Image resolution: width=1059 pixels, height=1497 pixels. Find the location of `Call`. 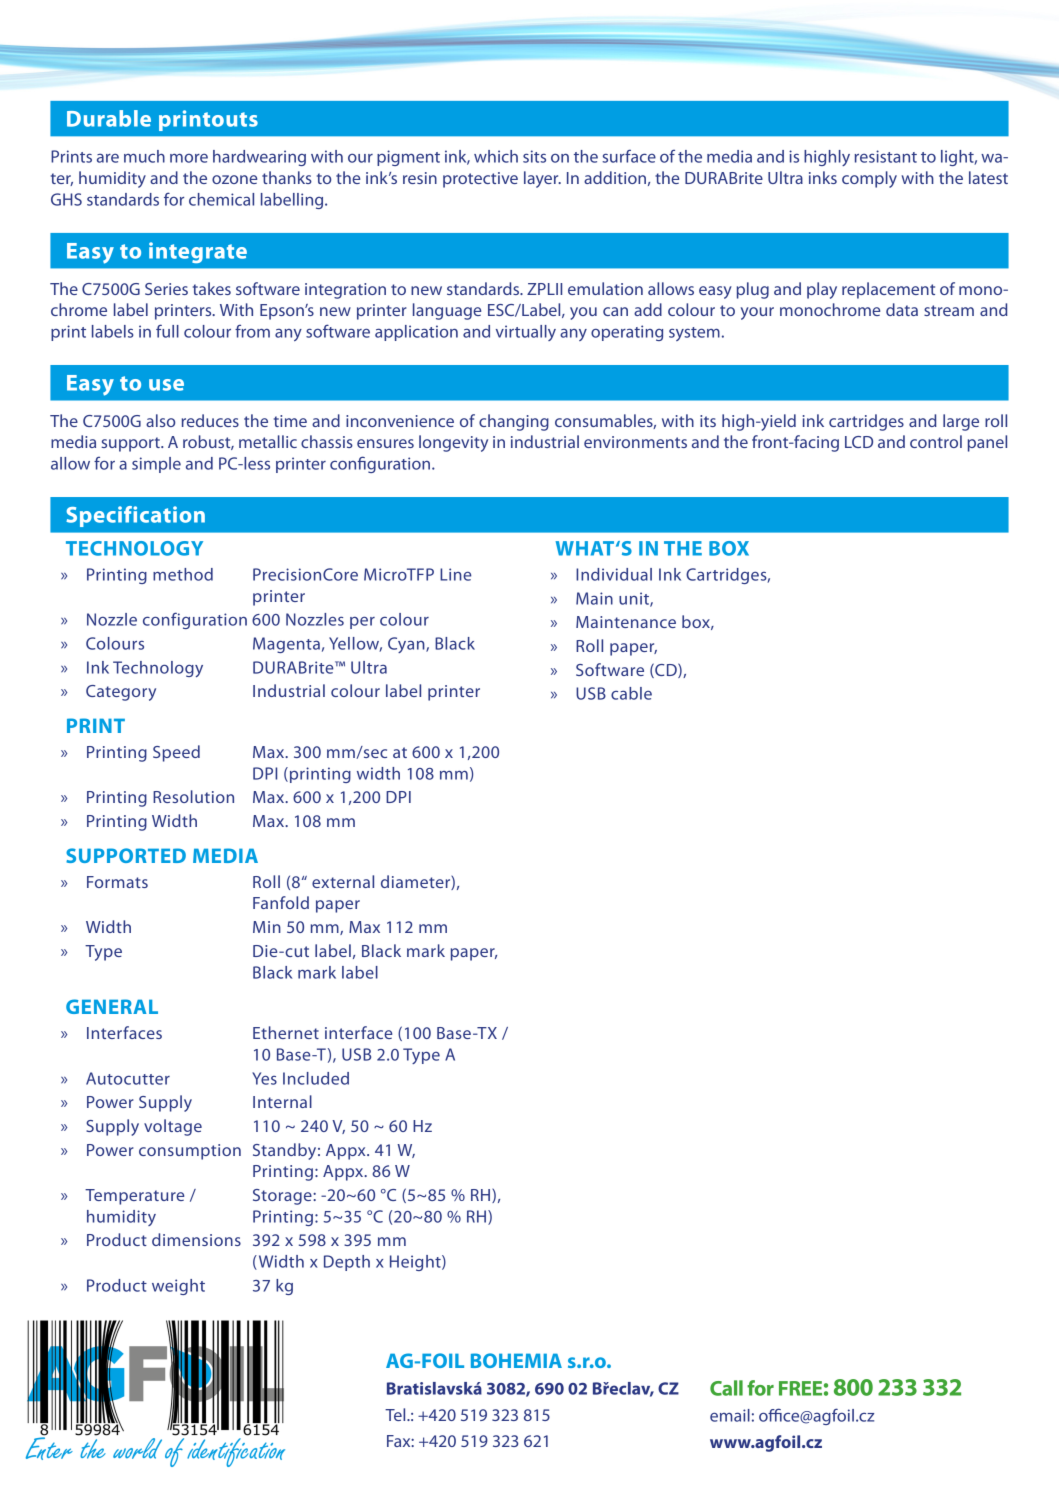

Call is located at coordinates (726, 1388).
